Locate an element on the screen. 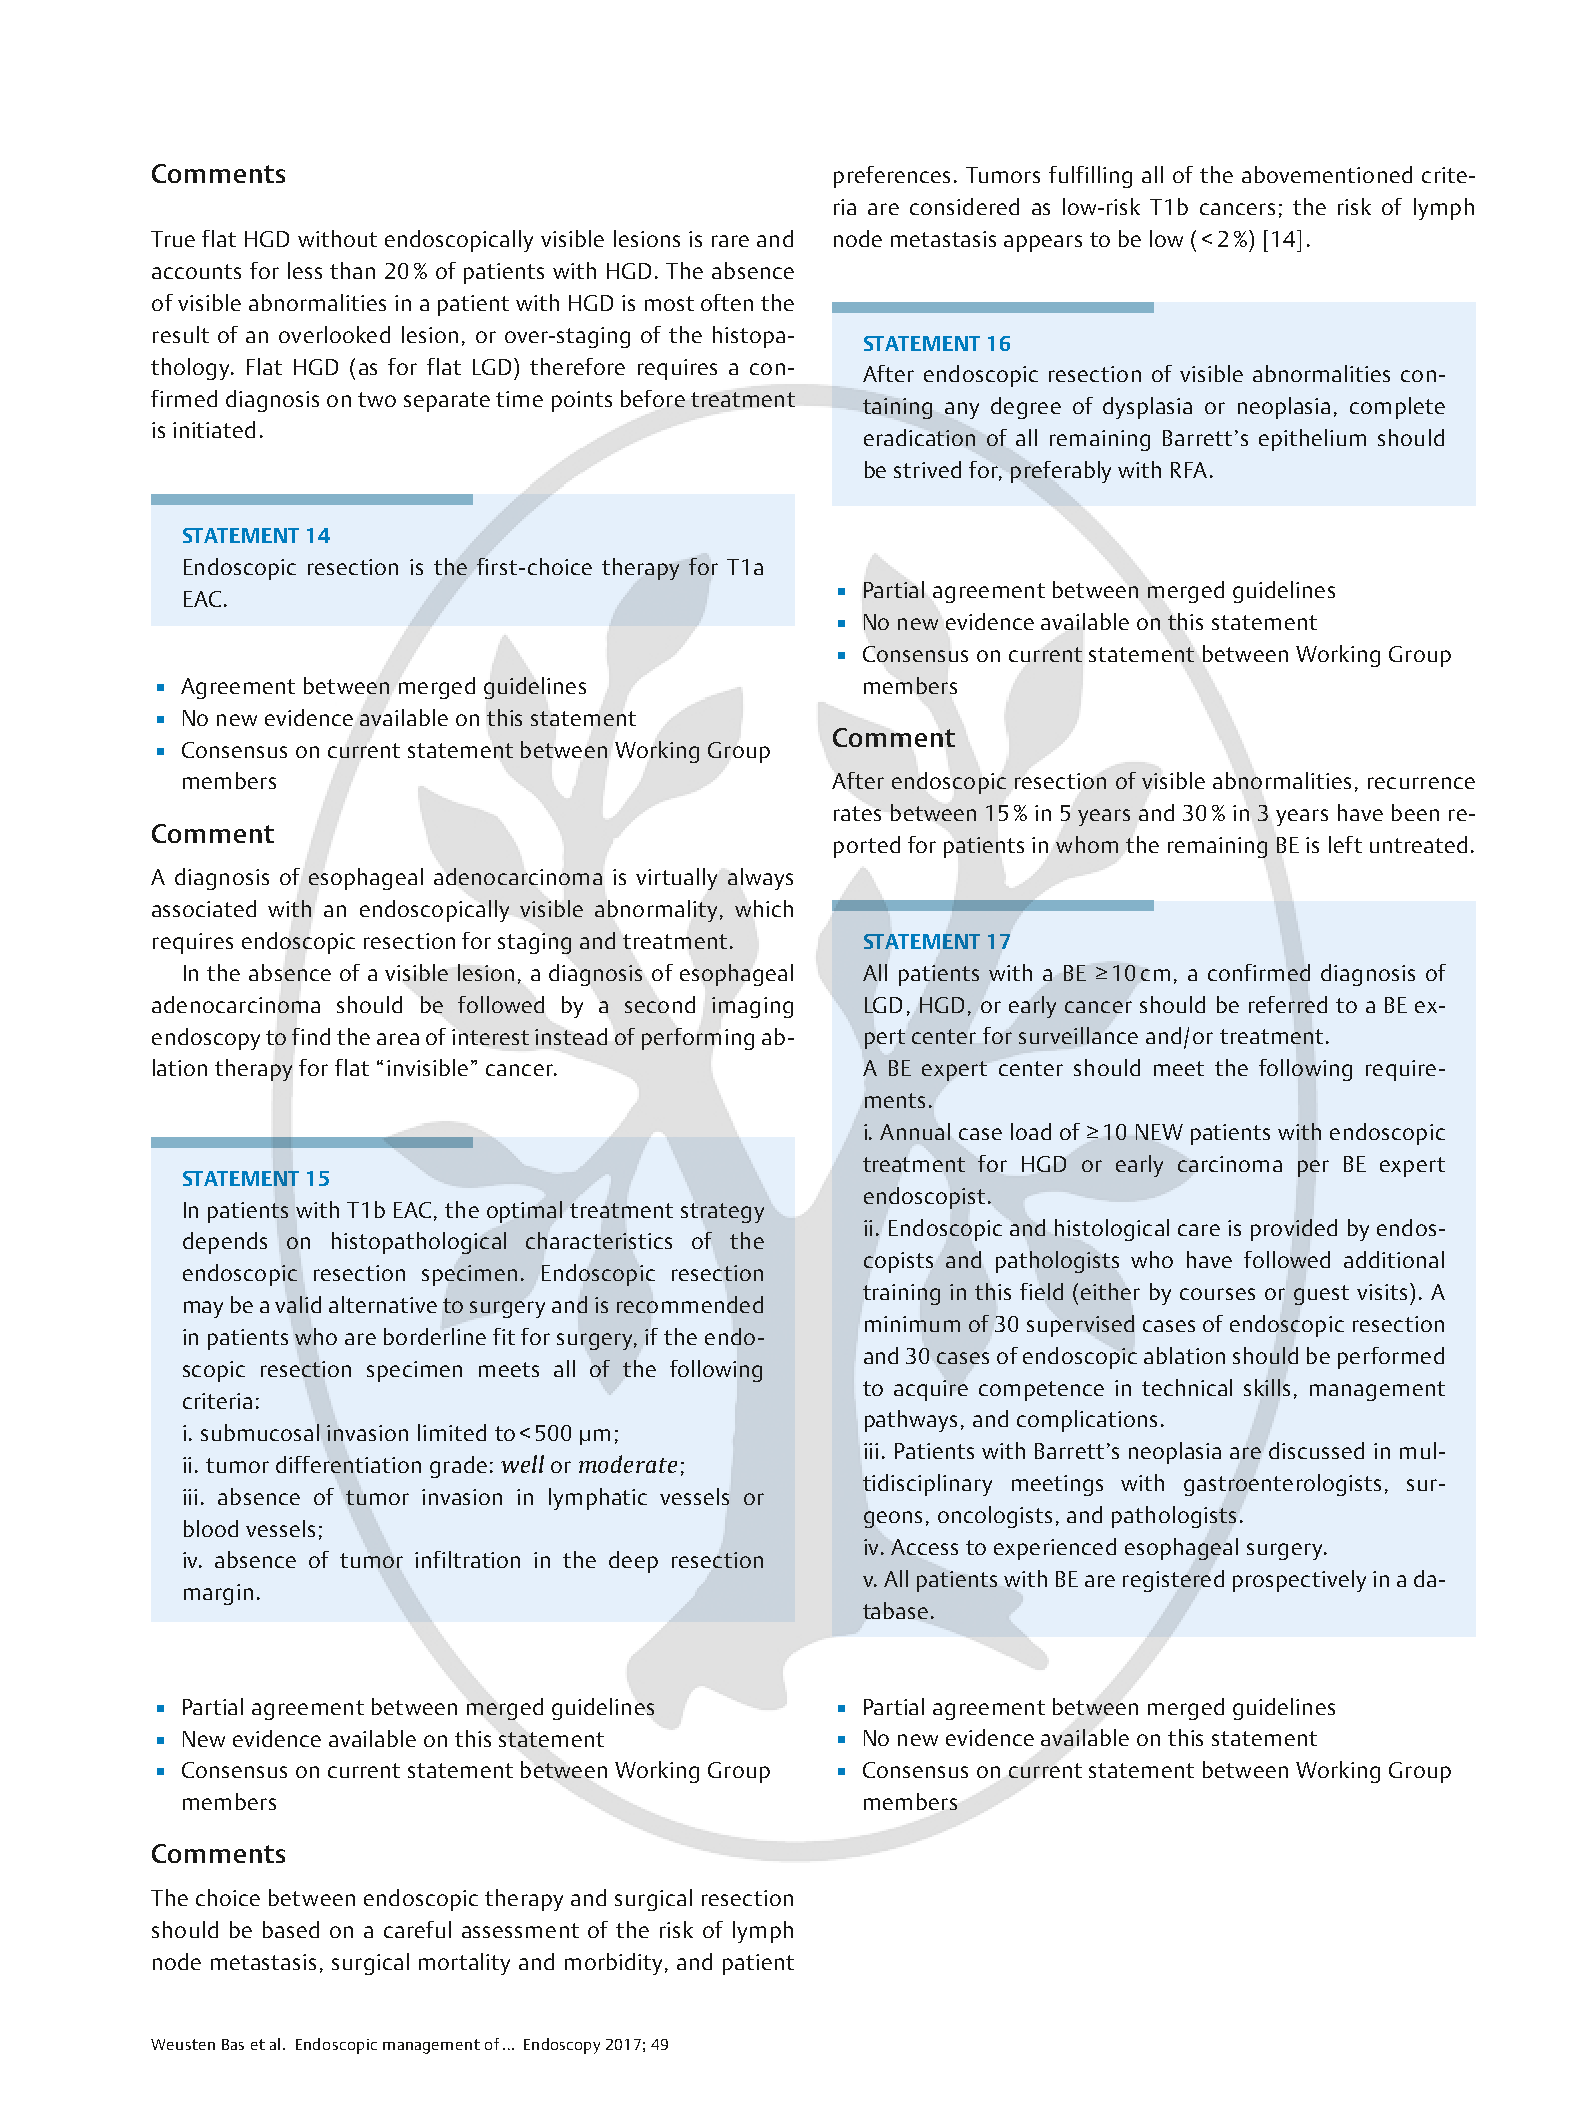  morbidity is located at coordinates (616, 1964).
